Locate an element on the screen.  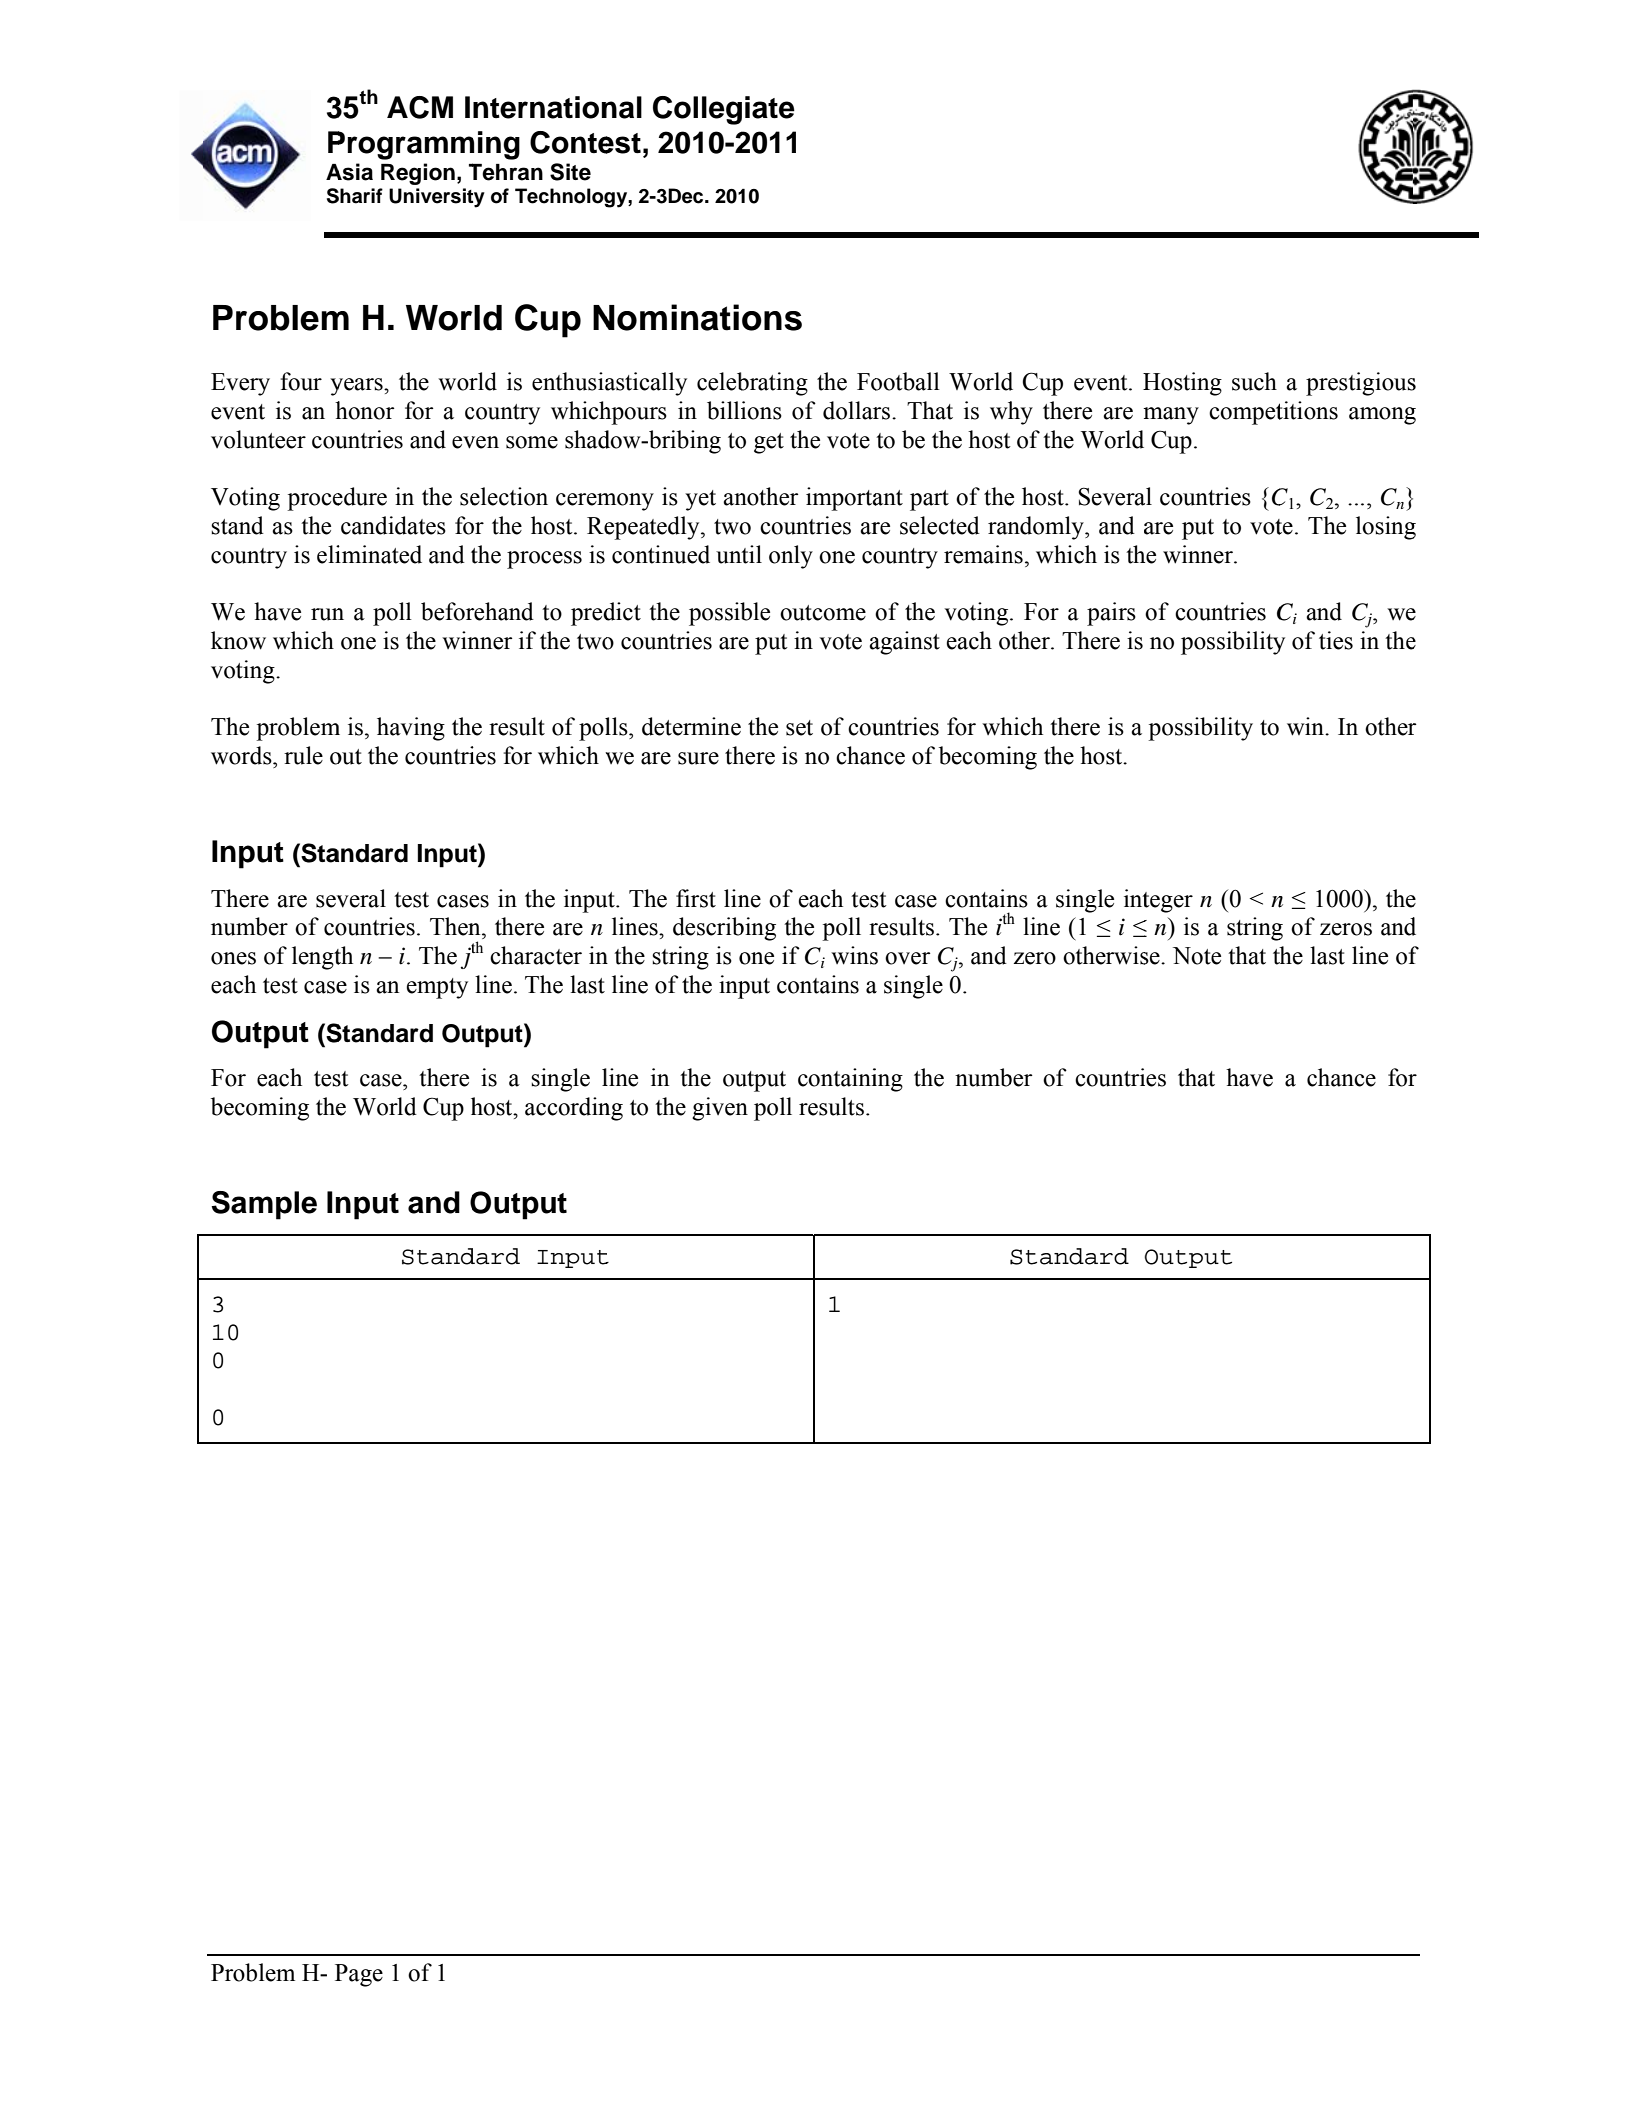
rule is located at coordinates (303, 755).
